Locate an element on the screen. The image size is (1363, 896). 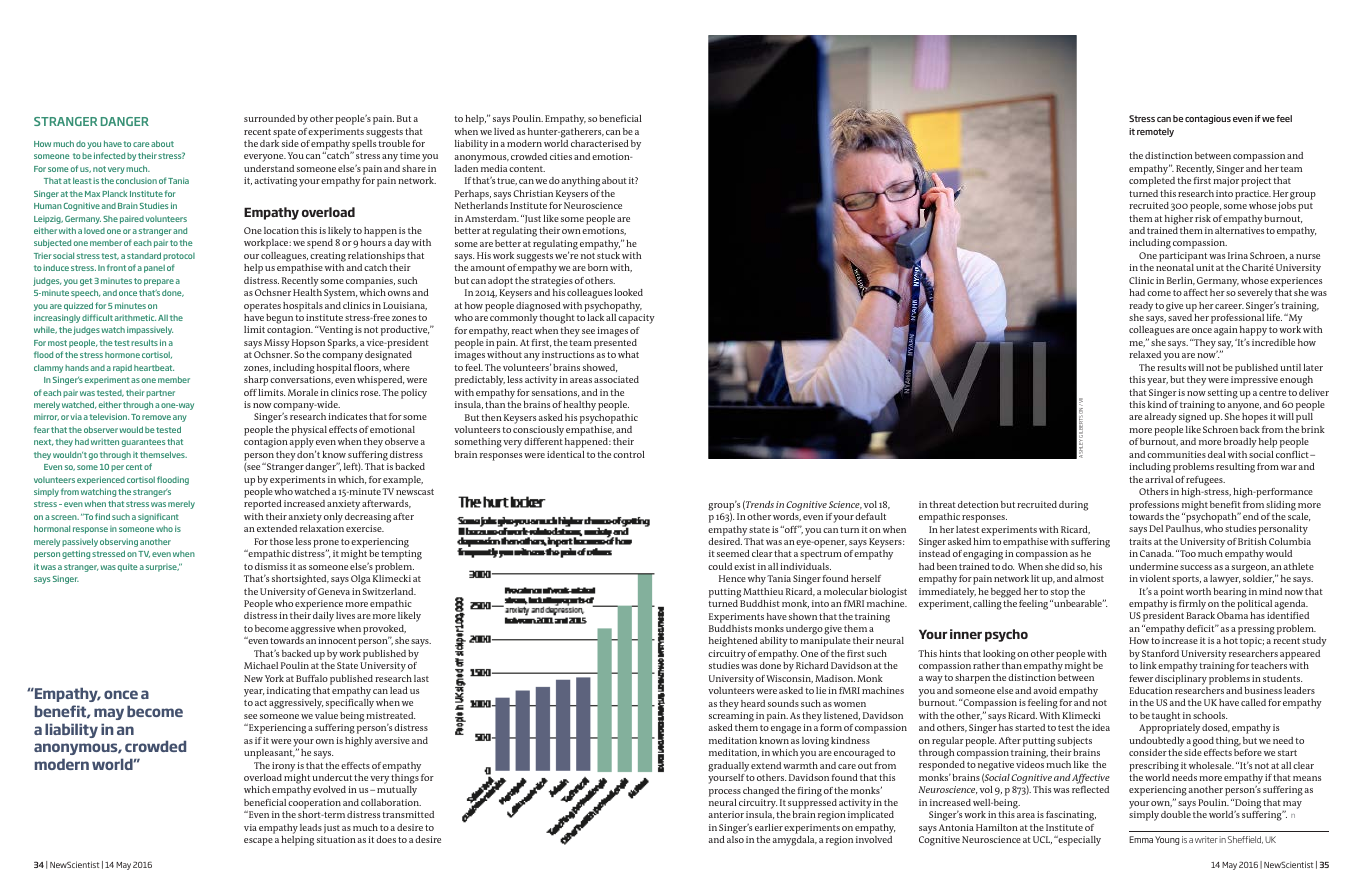
escape is located at coordinates (258, 842).
